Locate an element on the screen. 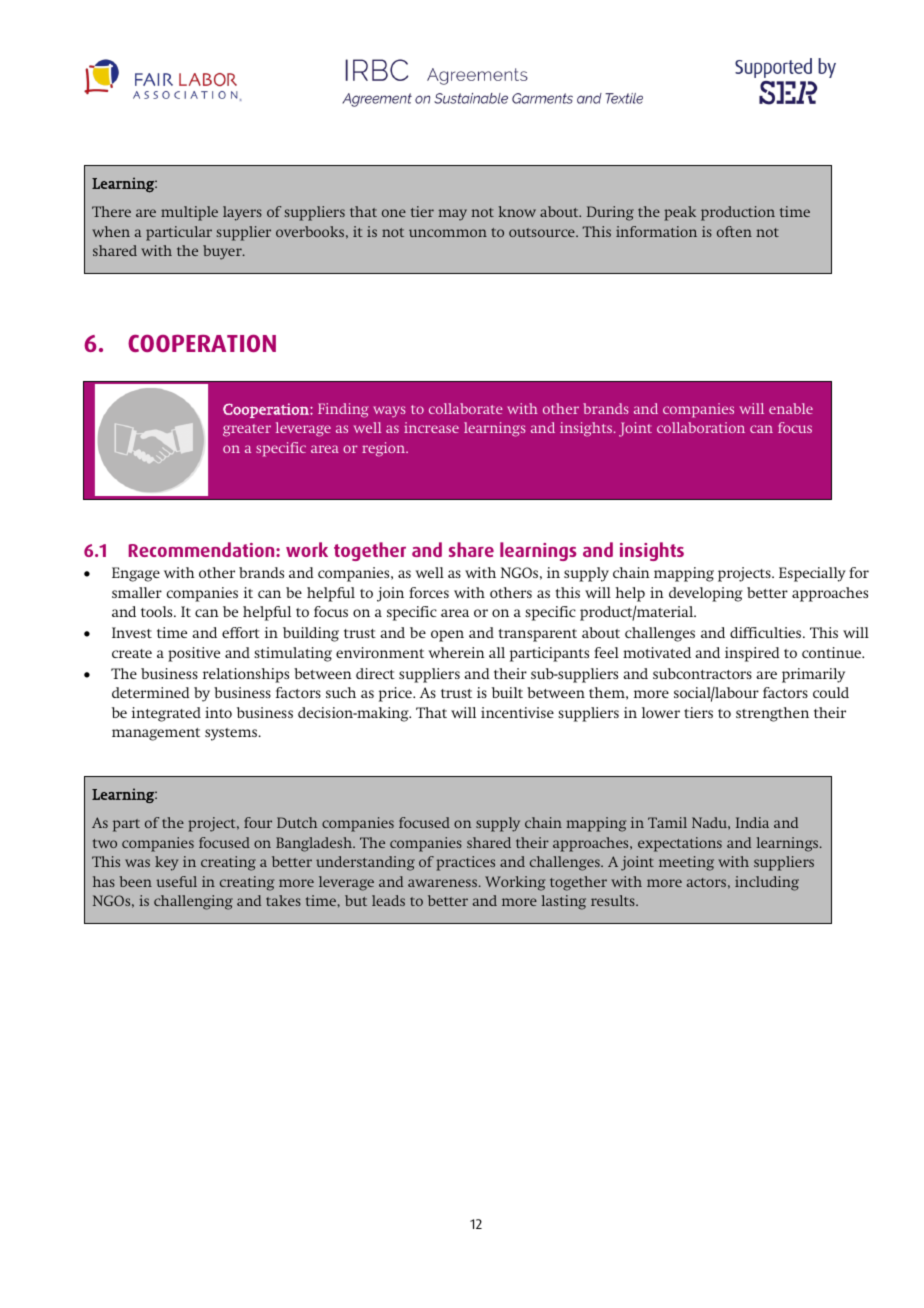 The width and height of the screenshot is (924, 1308). region is located at coordinates (385, 449).
